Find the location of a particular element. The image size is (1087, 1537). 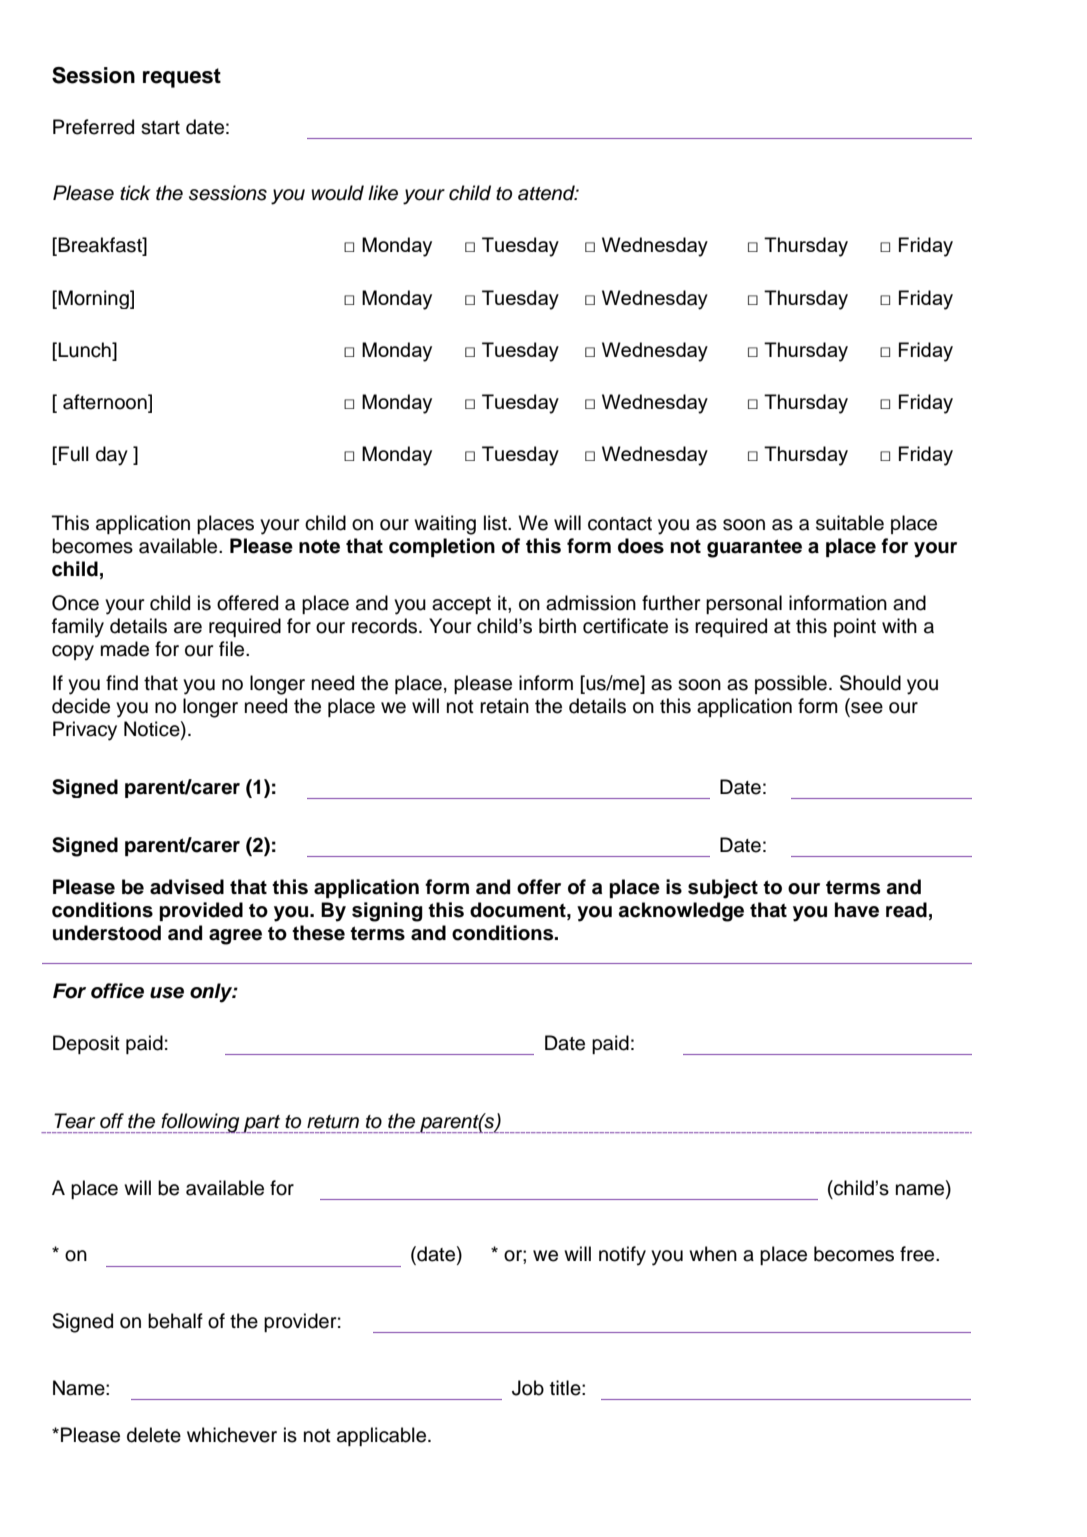

like is located at coordinates (383, 193).
